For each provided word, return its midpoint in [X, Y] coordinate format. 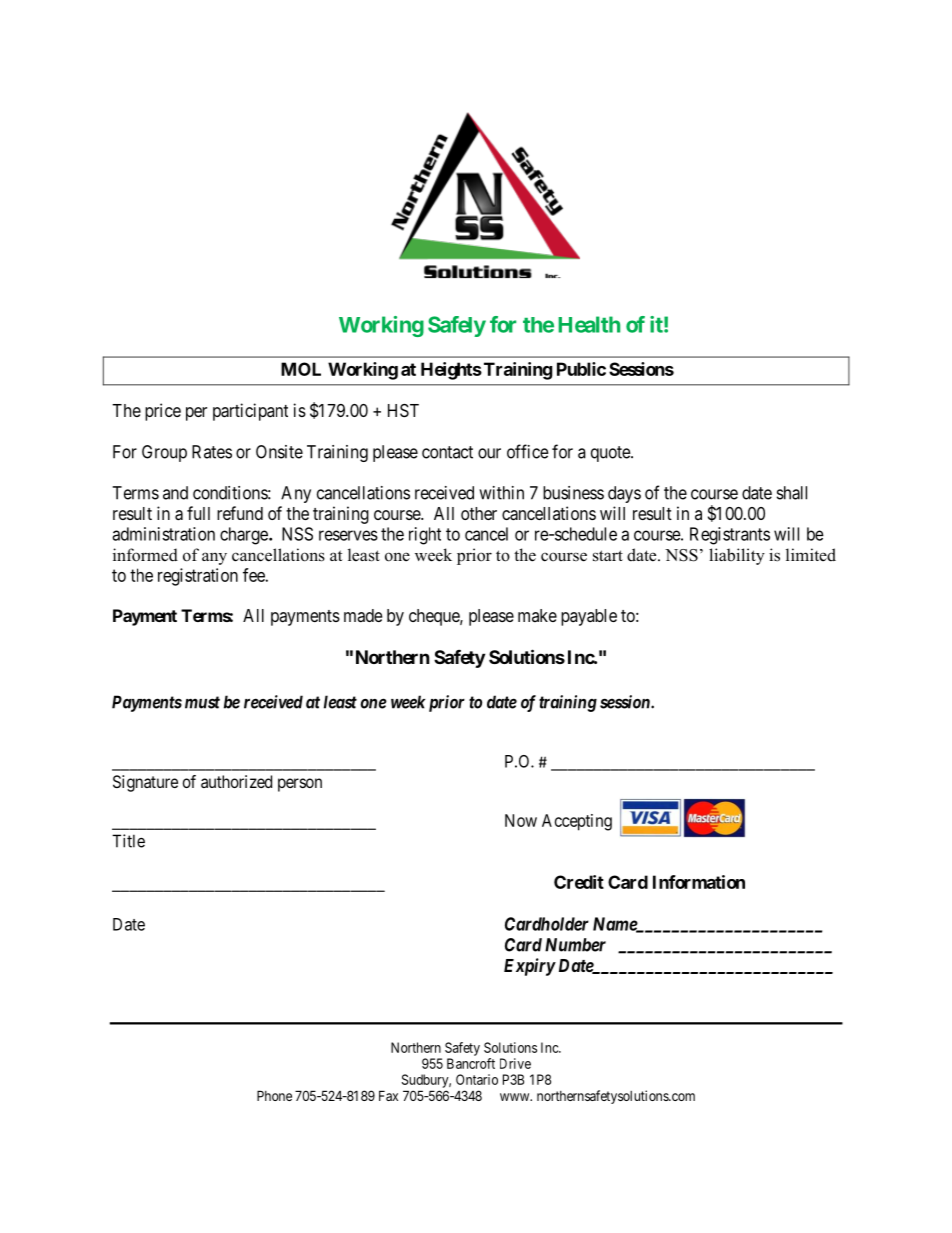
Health [589, 324]
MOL [301, 369]
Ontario [477, 1079]
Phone [274, 1095]
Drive [515, 1063]
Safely [457, 326]
